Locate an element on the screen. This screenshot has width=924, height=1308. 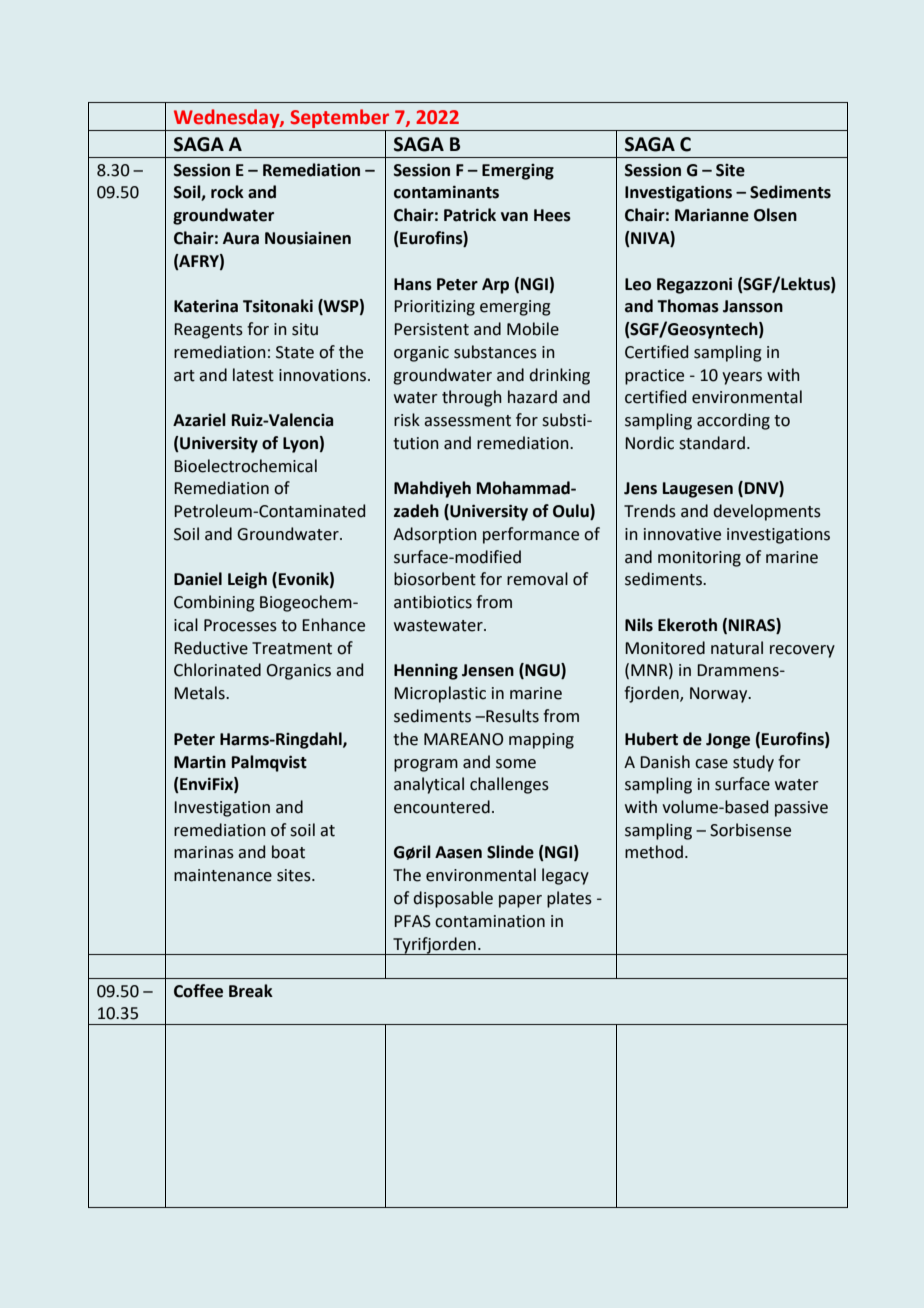
latest is located at coordinates (253, 375).
